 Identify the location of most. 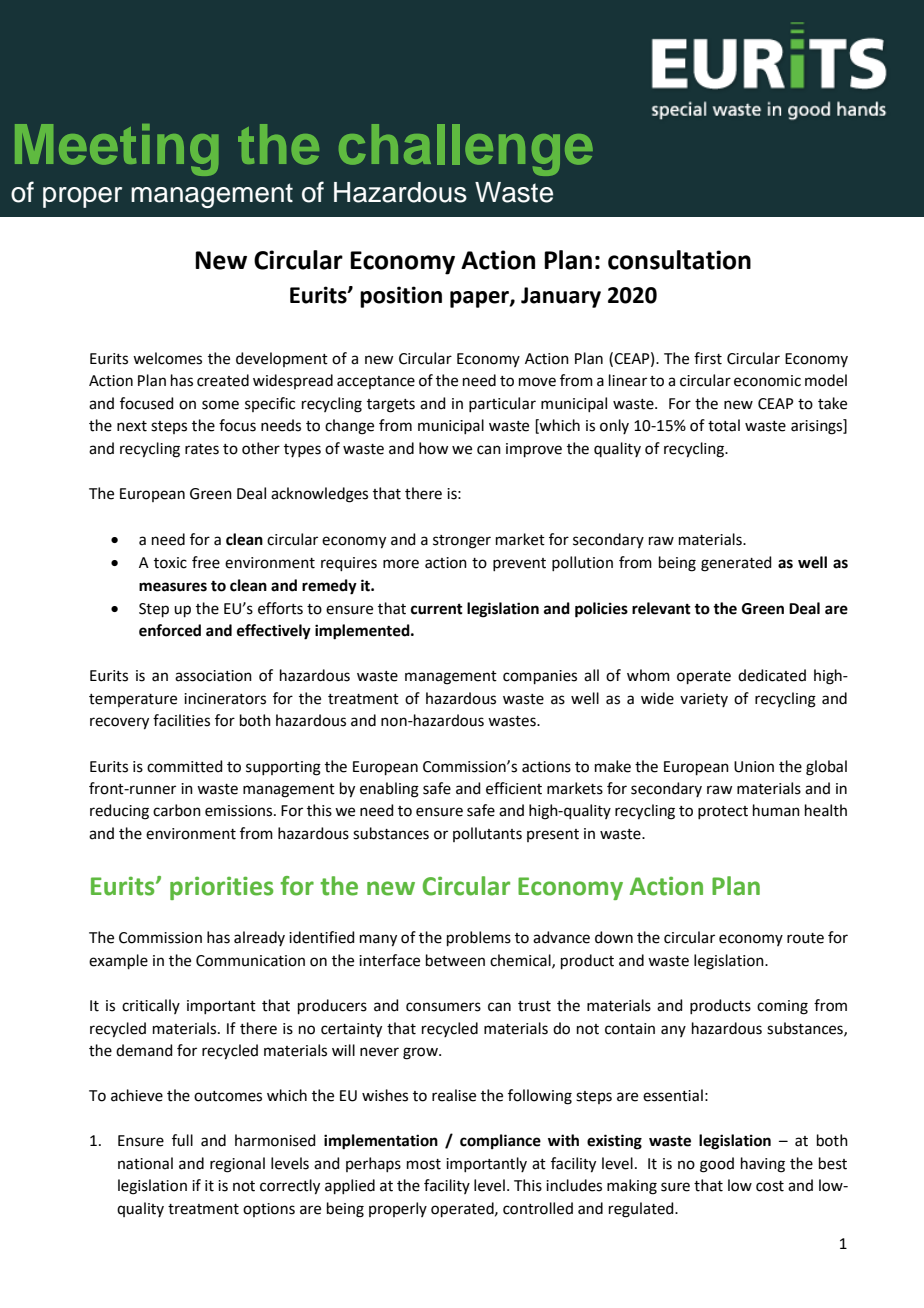
(424, 1164).
